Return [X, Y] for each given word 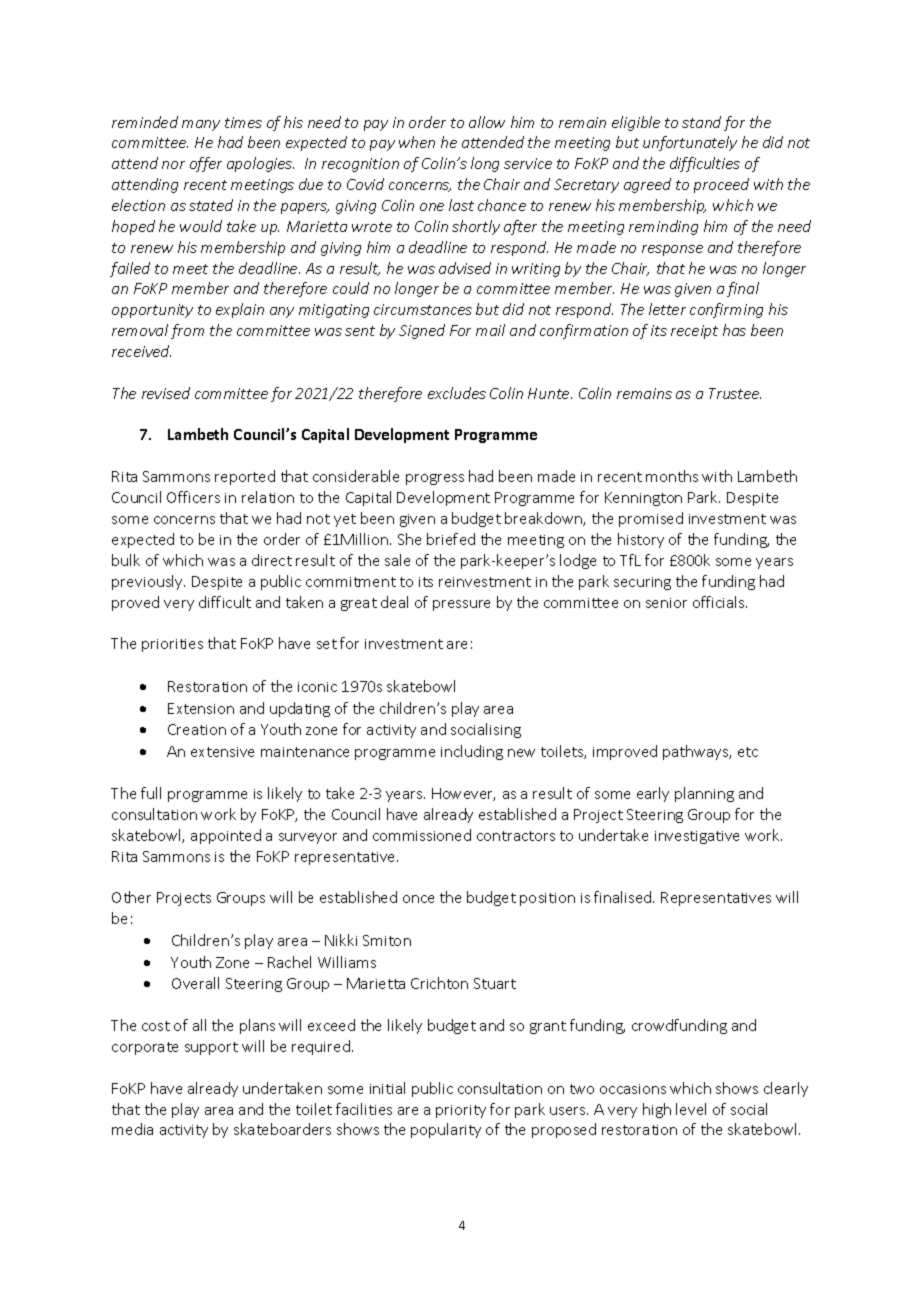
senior [666, 603]
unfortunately [690, 143]
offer [206, 164]
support [211, 1048]
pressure [461, 605]
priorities [172, 645]
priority [461, 1111]
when [417, 142]
